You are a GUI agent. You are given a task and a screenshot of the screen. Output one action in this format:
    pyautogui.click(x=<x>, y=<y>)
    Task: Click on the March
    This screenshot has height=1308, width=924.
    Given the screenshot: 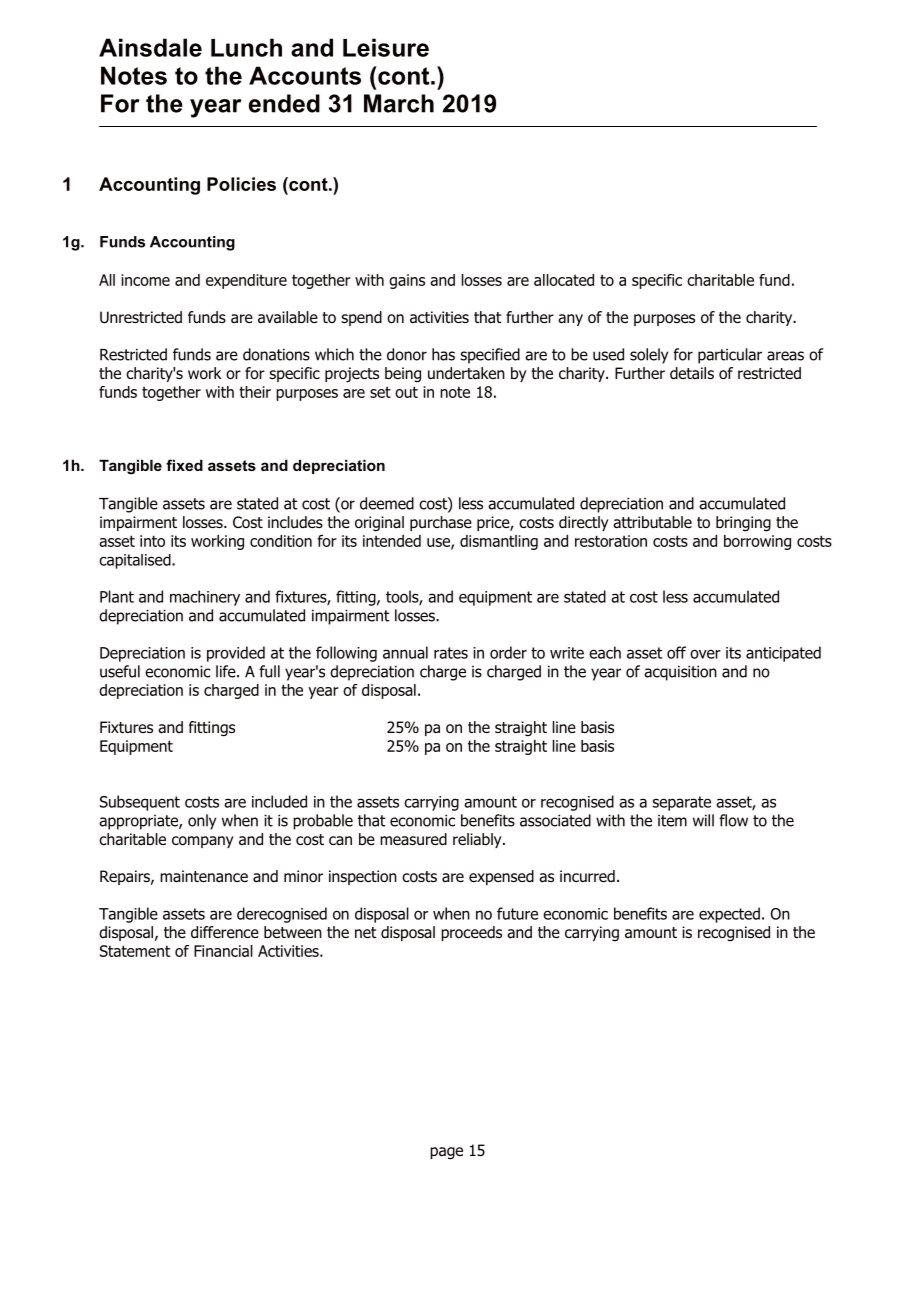 What is the action you would take?
    pyautogui.click(x=399, y=103)
